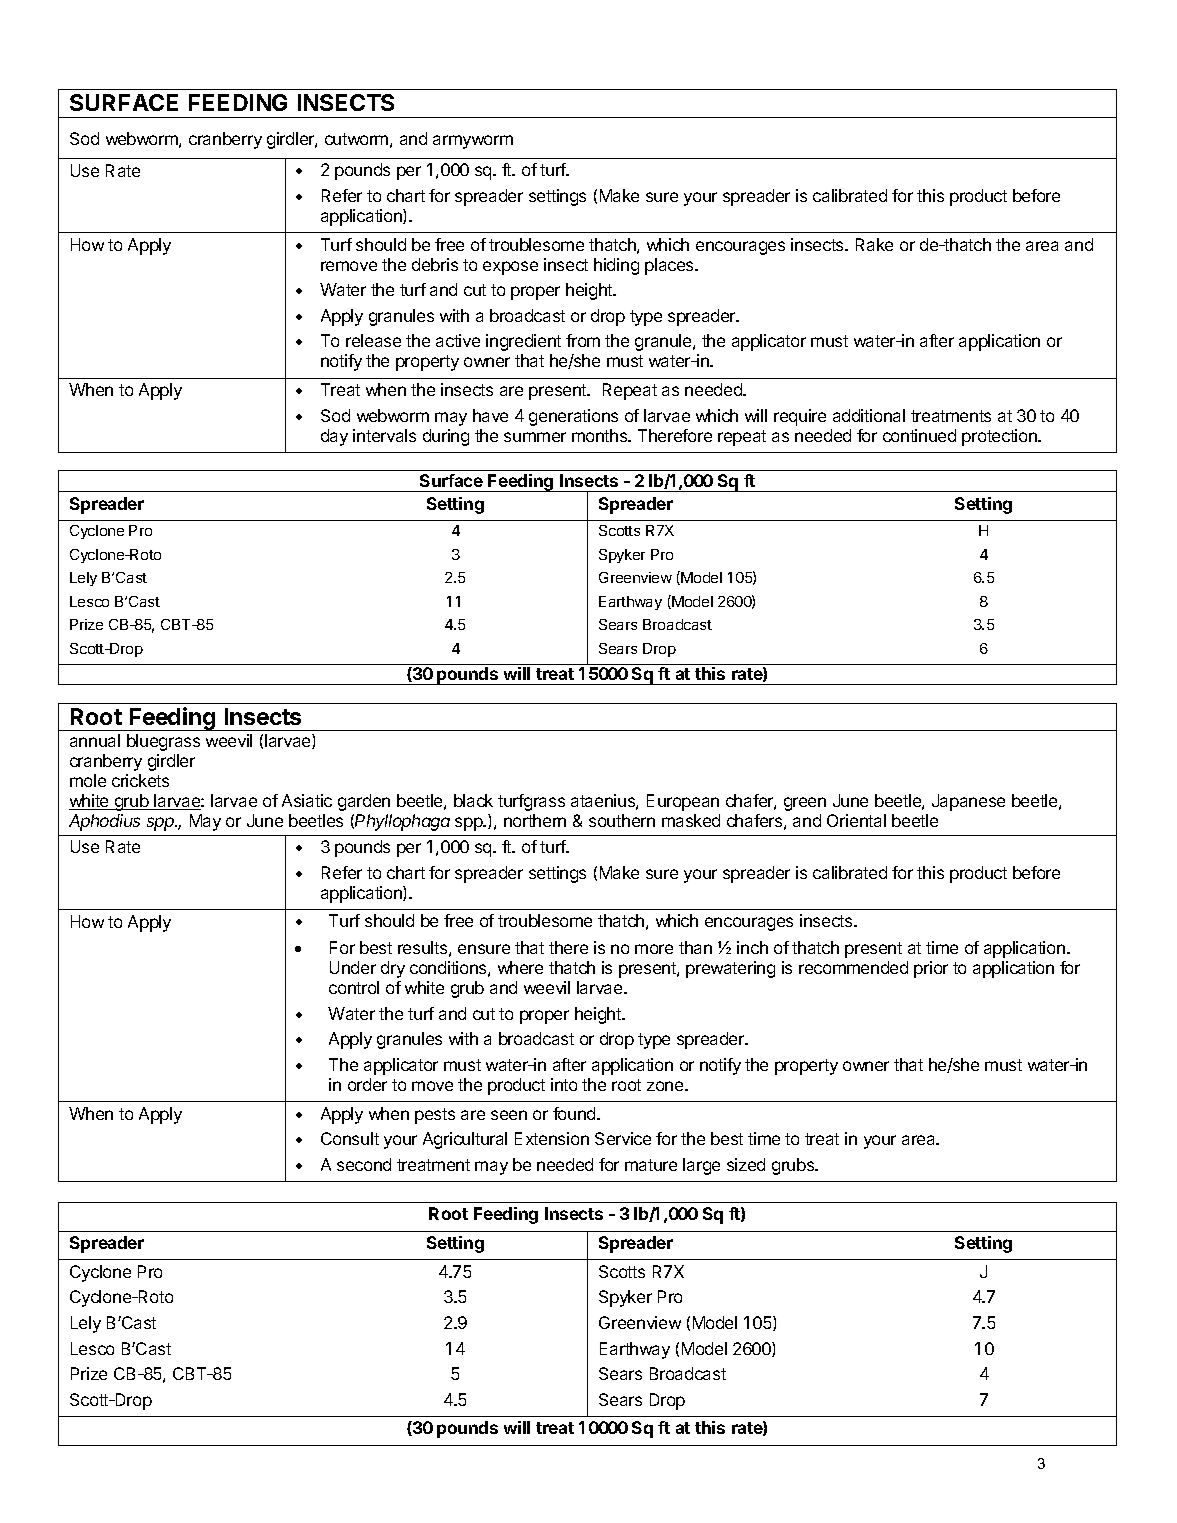 The height and width of the screenshot is (1523, 1177). I want to click on Rake, so click(874, 244).
